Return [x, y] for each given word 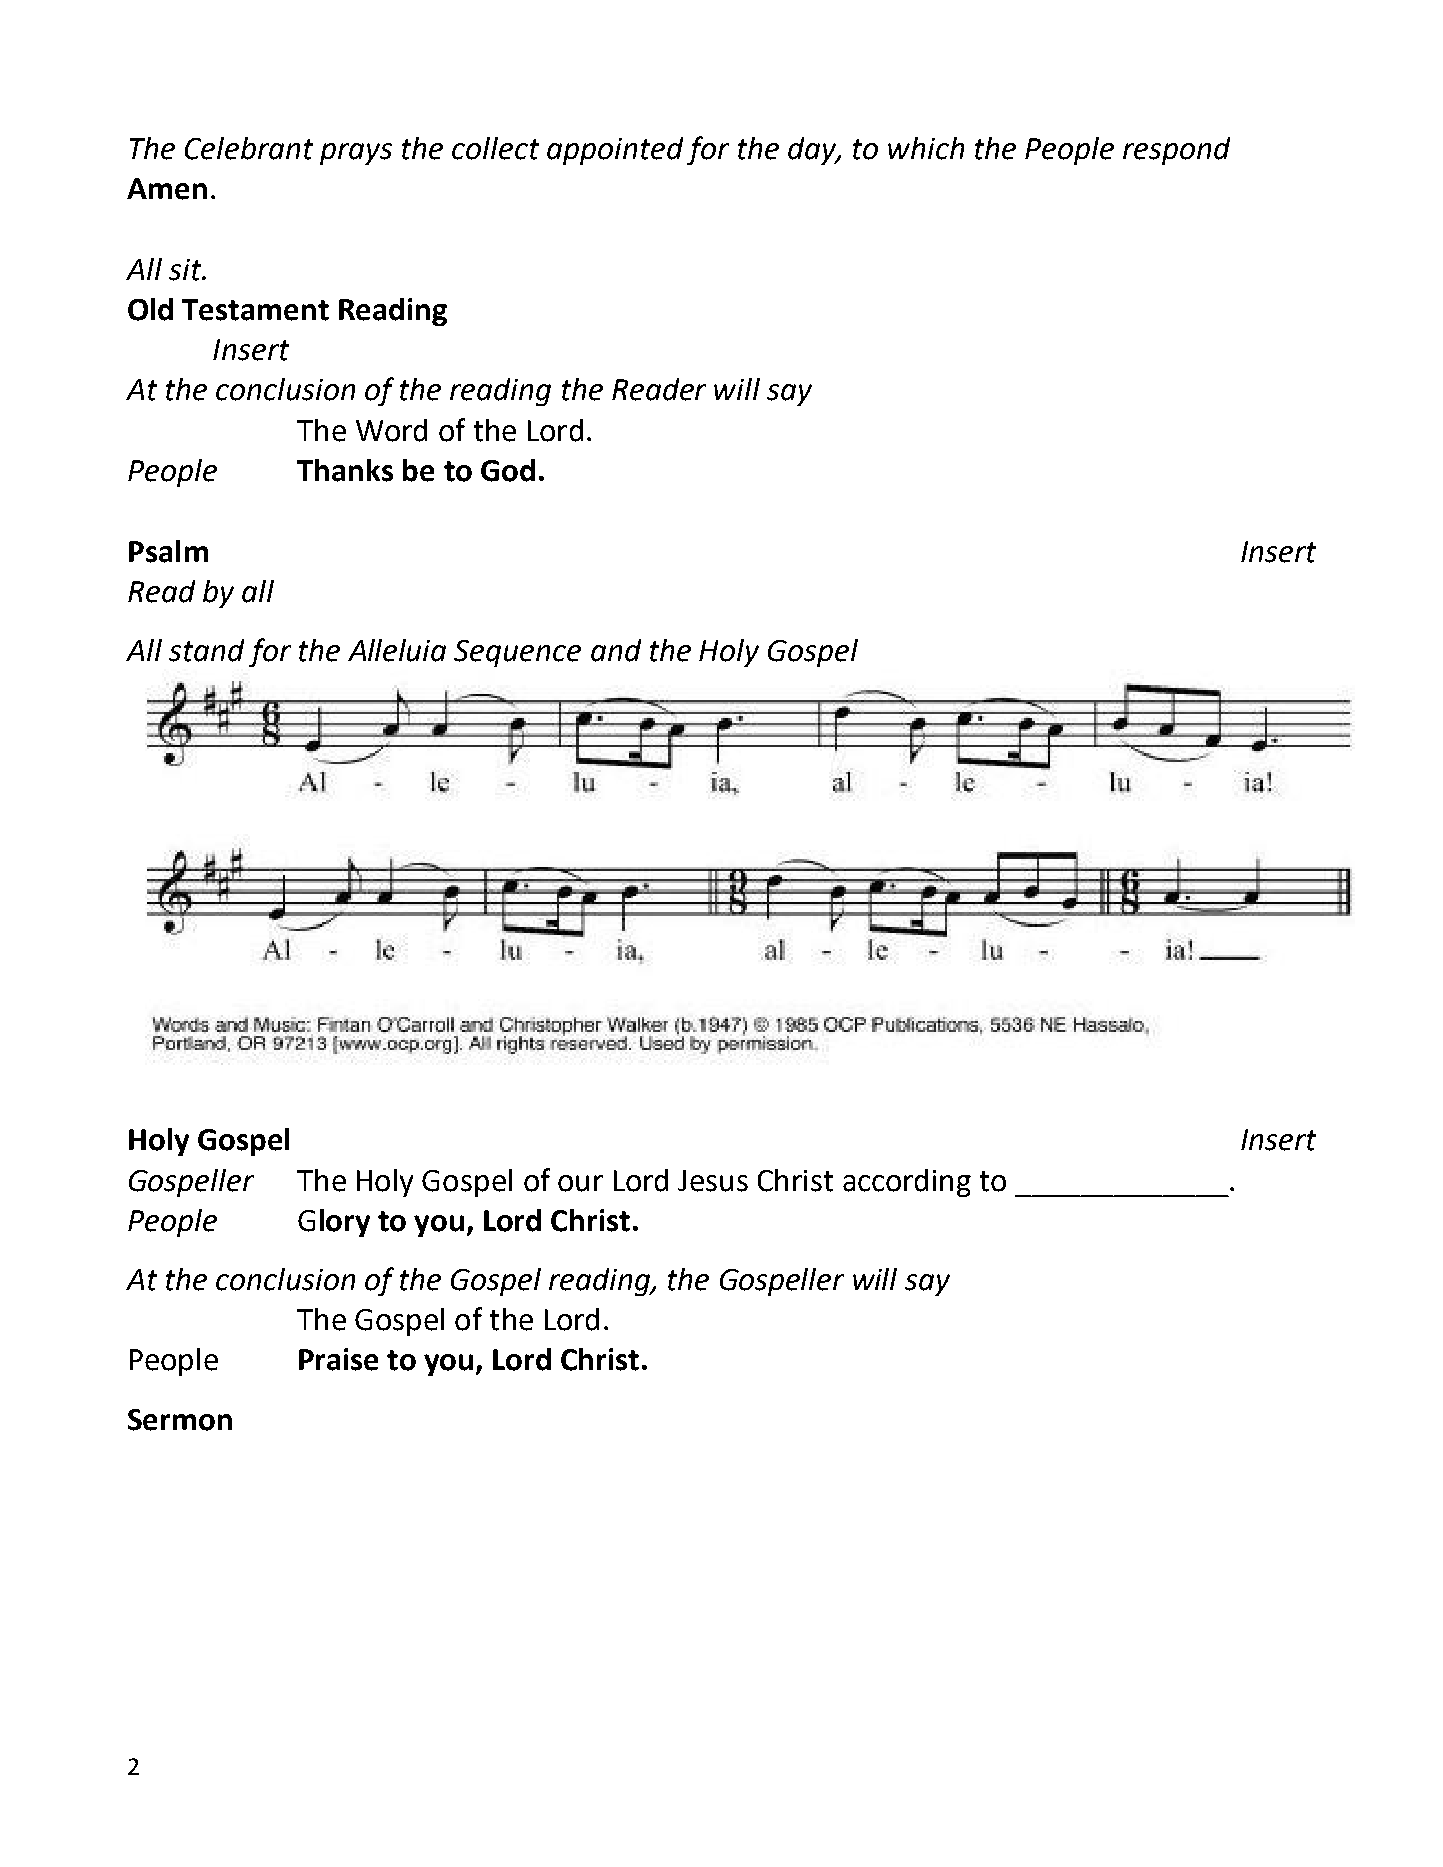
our [580, 1183]
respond [1176, 151]
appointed [615, 151]
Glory [334, 1223]
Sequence [517, 653]
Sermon [180, 1420]
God [508, 470]
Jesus [713, 1181]
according [907, 1183]
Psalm [168, 551]
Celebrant [249, 148]
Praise [338, 1359]
